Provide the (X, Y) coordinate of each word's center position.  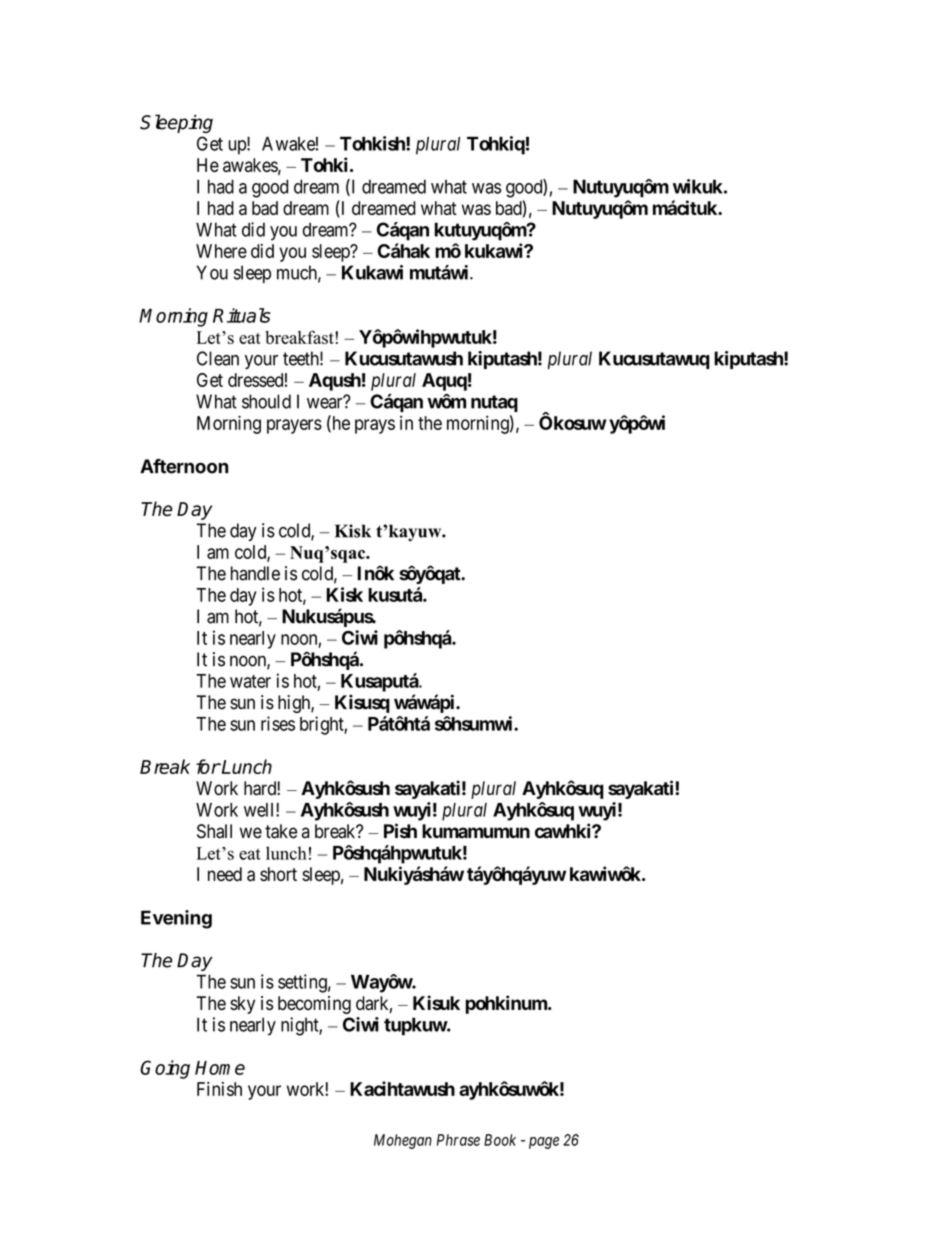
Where (221, 251)
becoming (314, 1005)
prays (375, 426)
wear (326, 403)
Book (500, 1140)
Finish (219, 1089)
